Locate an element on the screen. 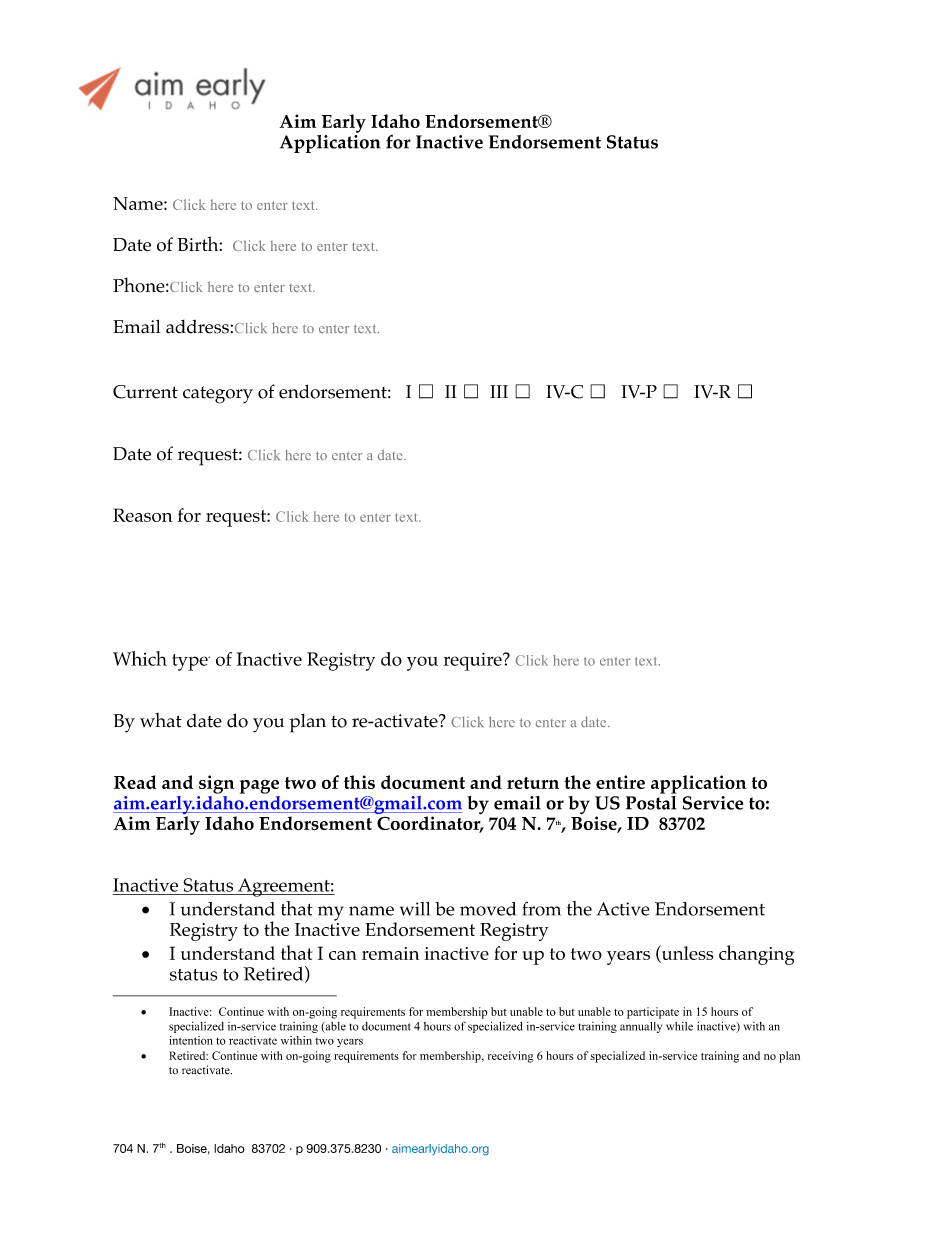 Image resolution: width=952 pixels, height=1235 pixels. receiving is located at coordinates (510, 1057).
